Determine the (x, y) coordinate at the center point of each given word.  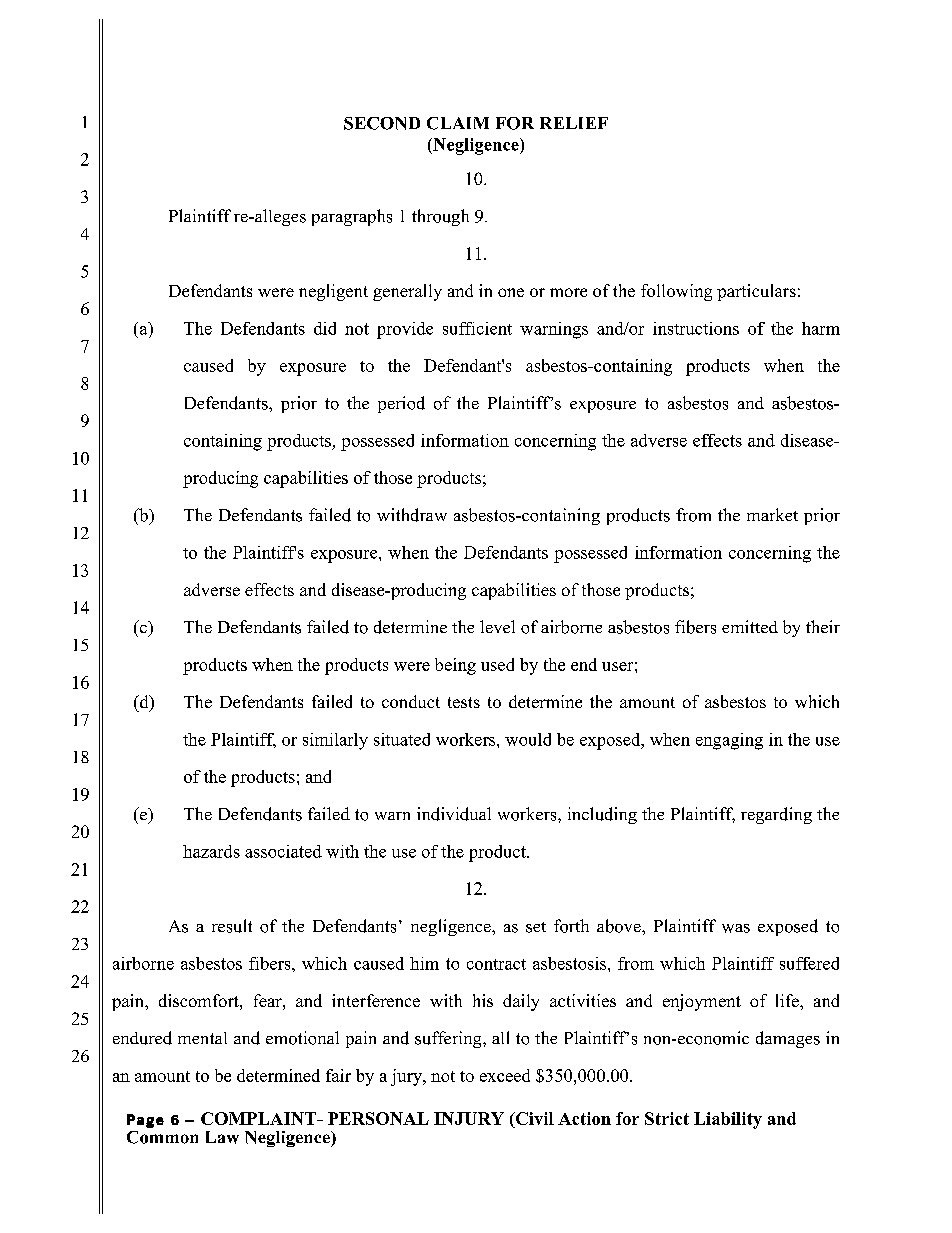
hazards (211, 851)
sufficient (477, 328)
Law (222, 1137)
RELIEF (574, 123)
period (401, 404)
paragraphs (352, 217)
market (772, 514)
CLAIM (458, 123)
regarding (776, 815)
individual (454, 814)
